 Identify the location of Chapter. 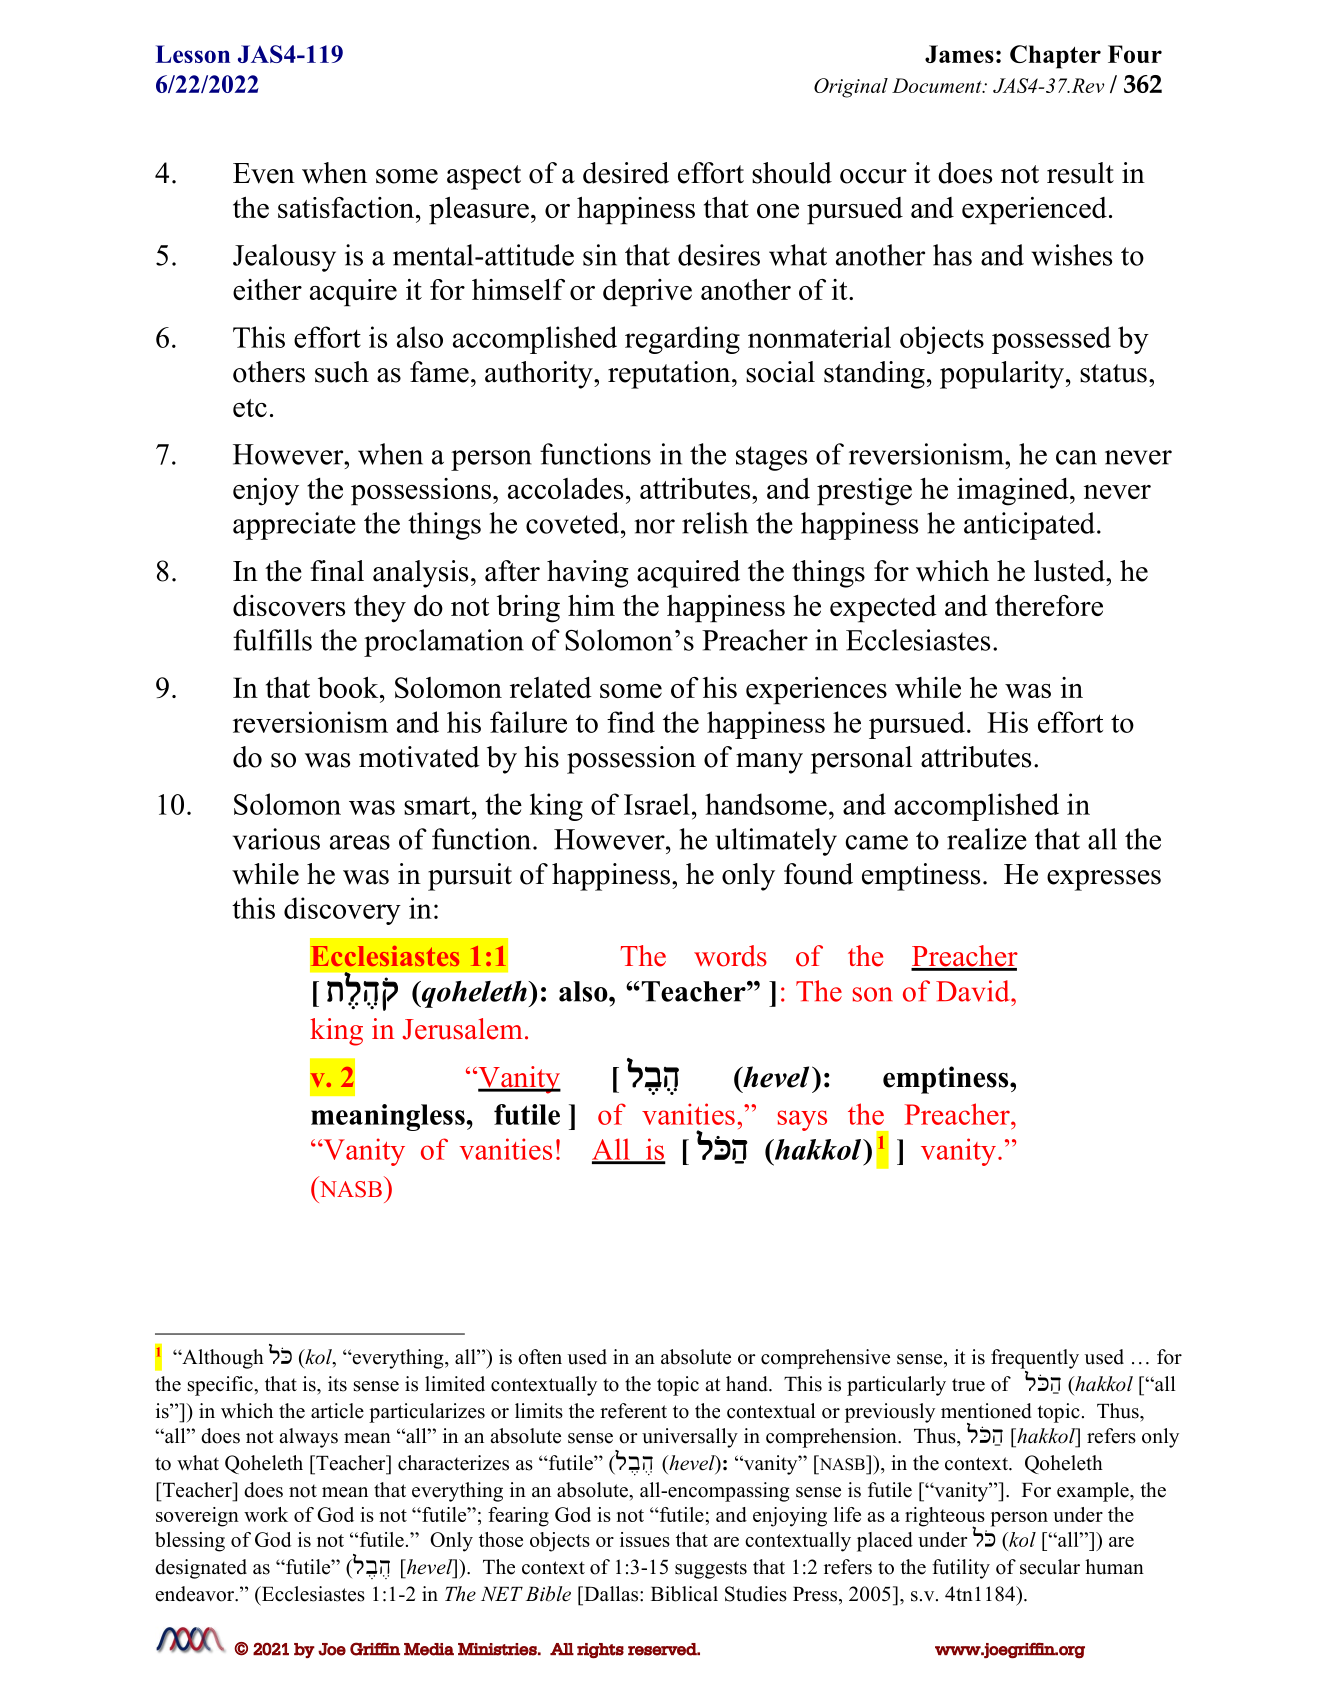
(1055, 57).
